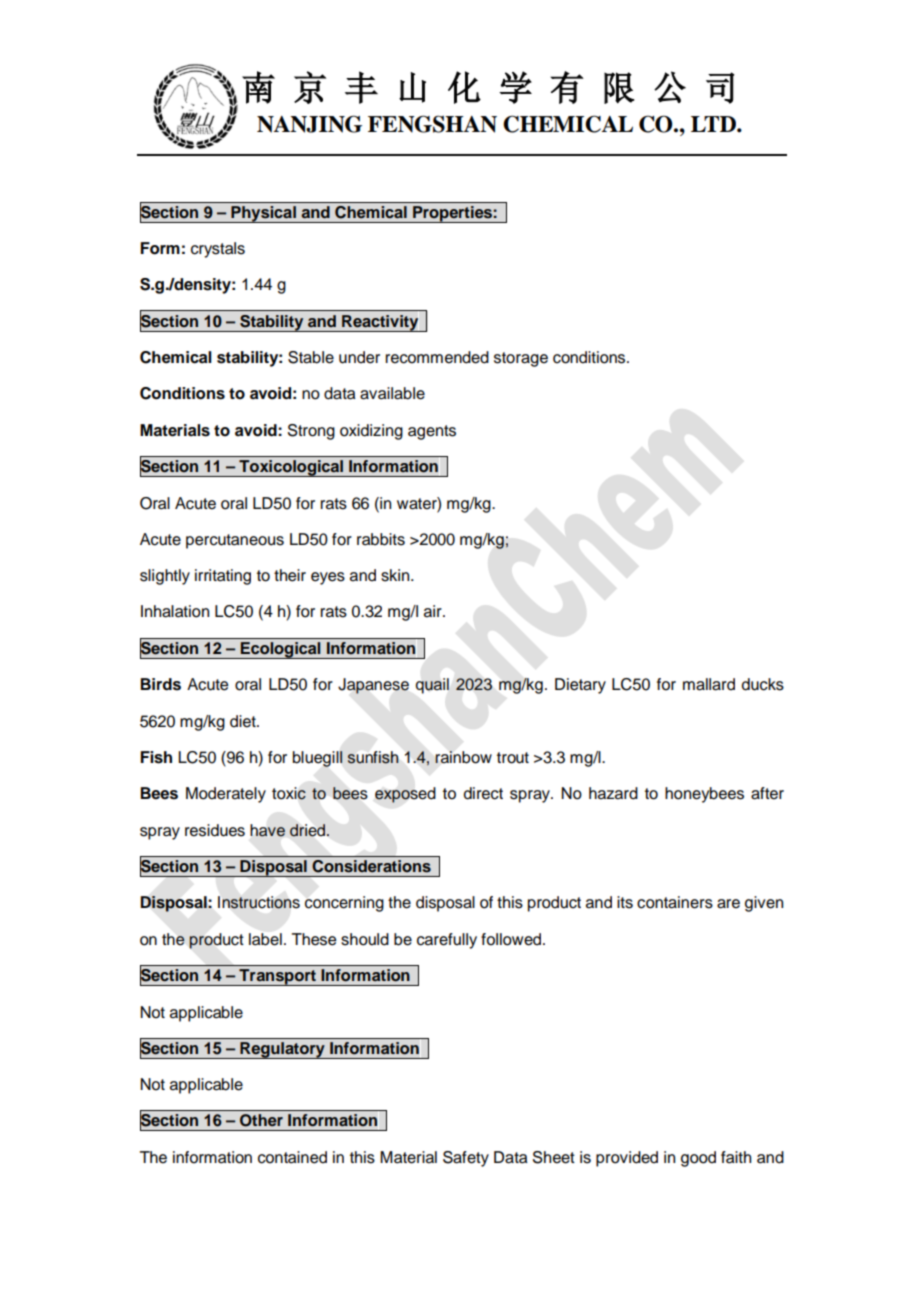  Describe the element at coordinates (466, 1159) in the image. I see `Safety` at that location.
